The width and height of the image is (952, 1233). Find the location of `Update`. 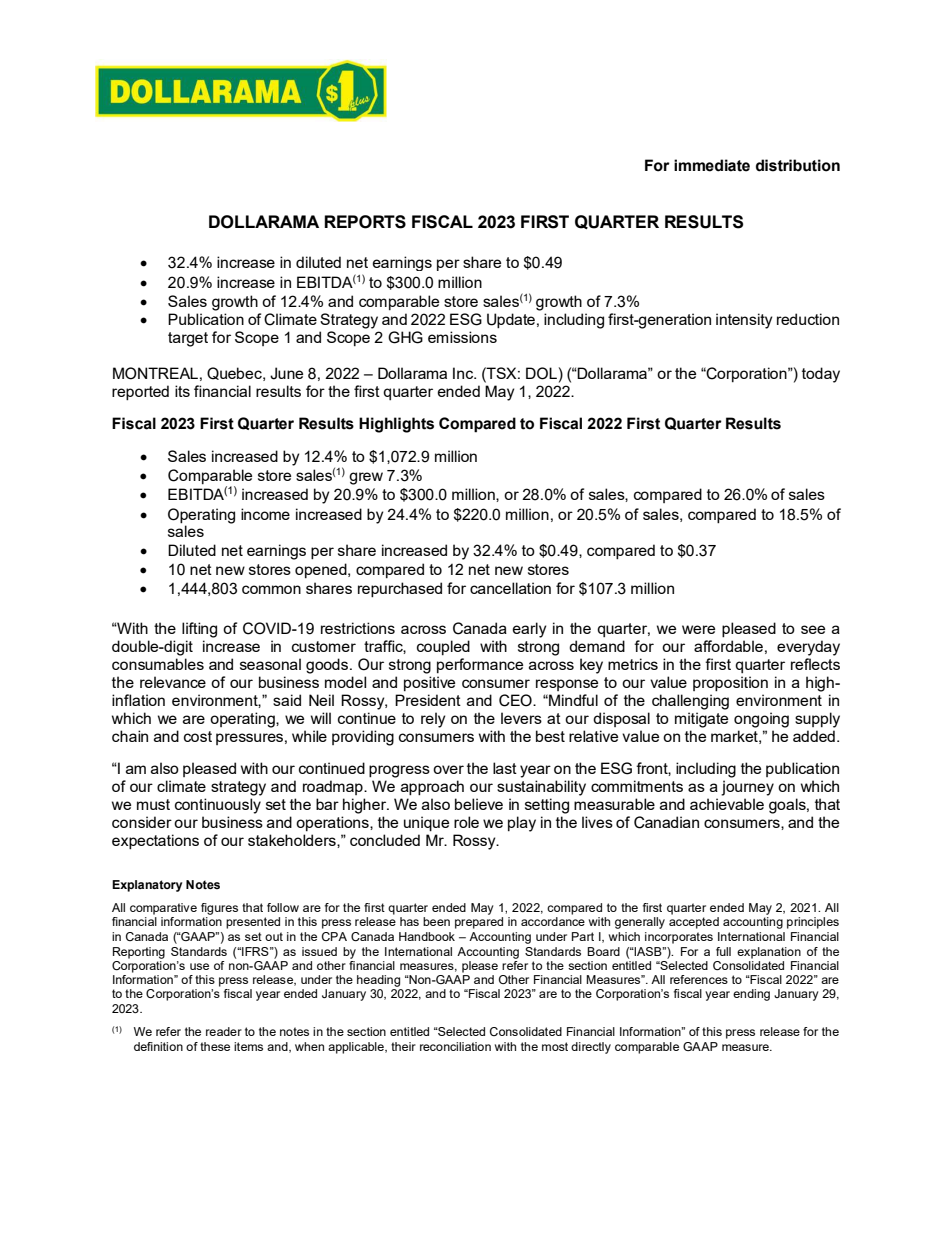

Update is located at coordinates (511, 320).
